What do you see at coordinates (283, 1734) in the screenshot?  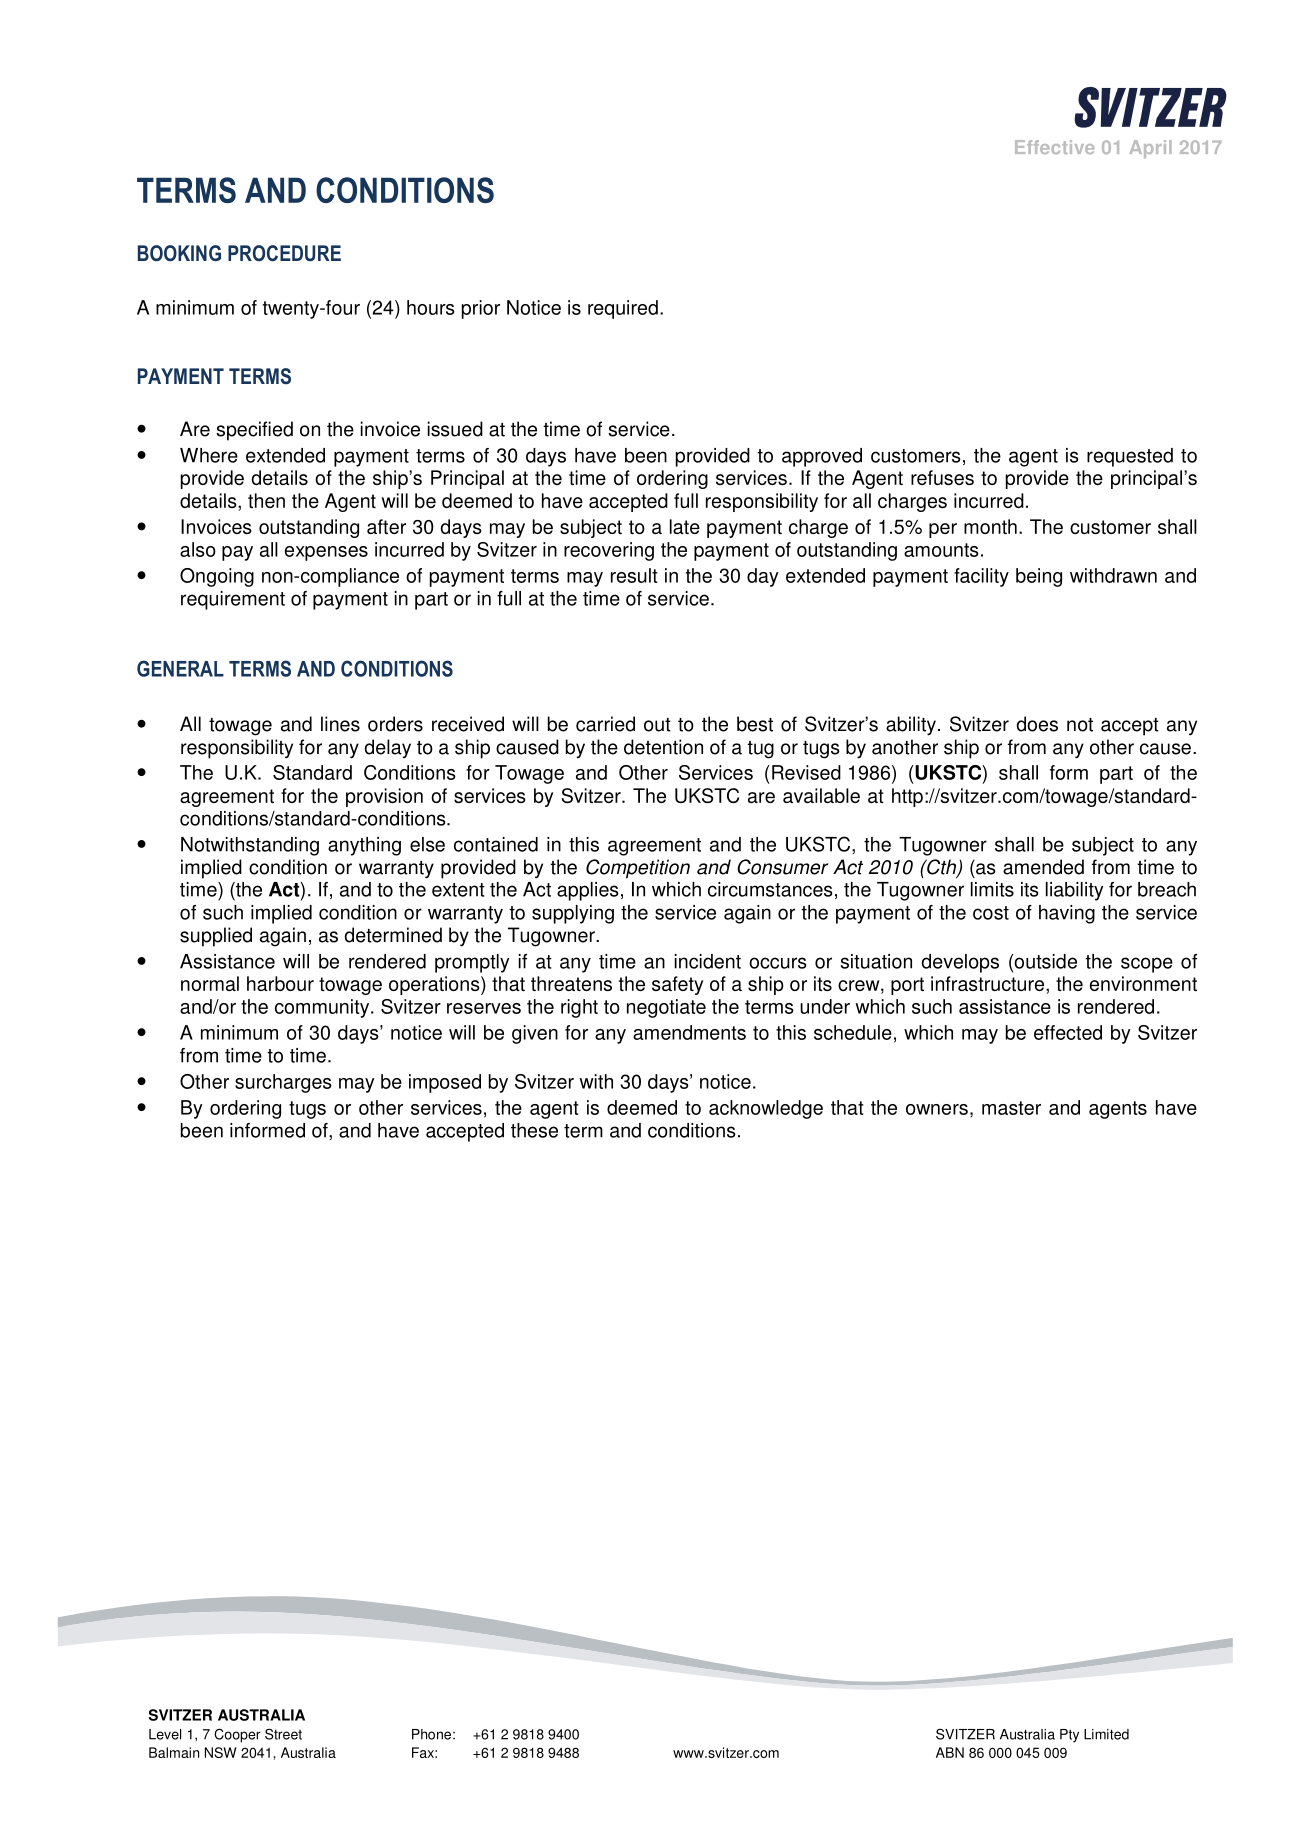 I see `Street` at bounding box center [283, 1734].
